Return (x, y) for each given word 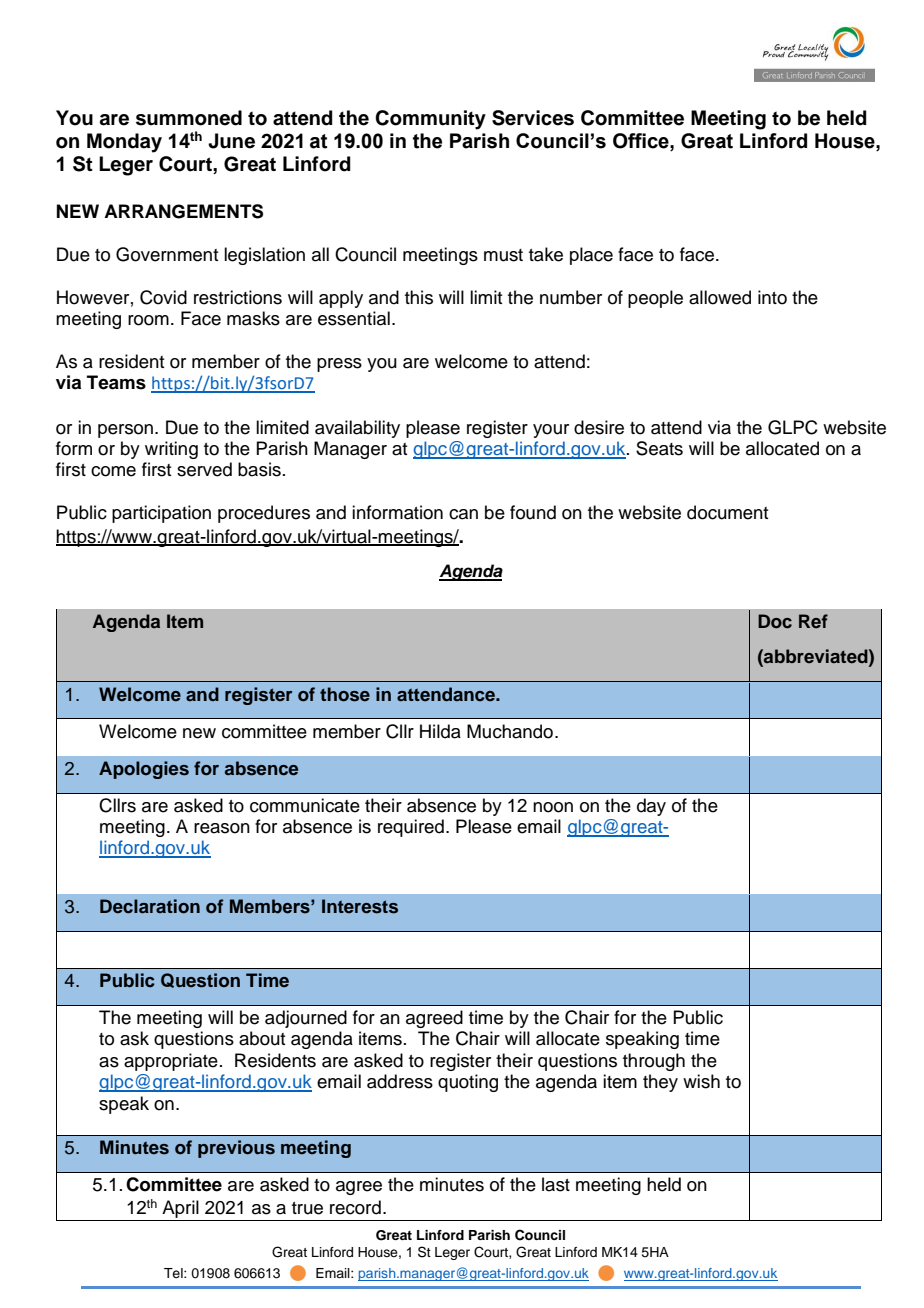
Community (430, 120)
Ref (813, 621)
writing (171, 450)
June (231, 141)
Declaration (150, 906)
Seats (659, 448)
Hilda (440, 731)
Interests (360, 906)
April (180, 1209)
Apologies (144, 770)
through (654, 1062)
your (551, 431)
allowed (720, 297)
